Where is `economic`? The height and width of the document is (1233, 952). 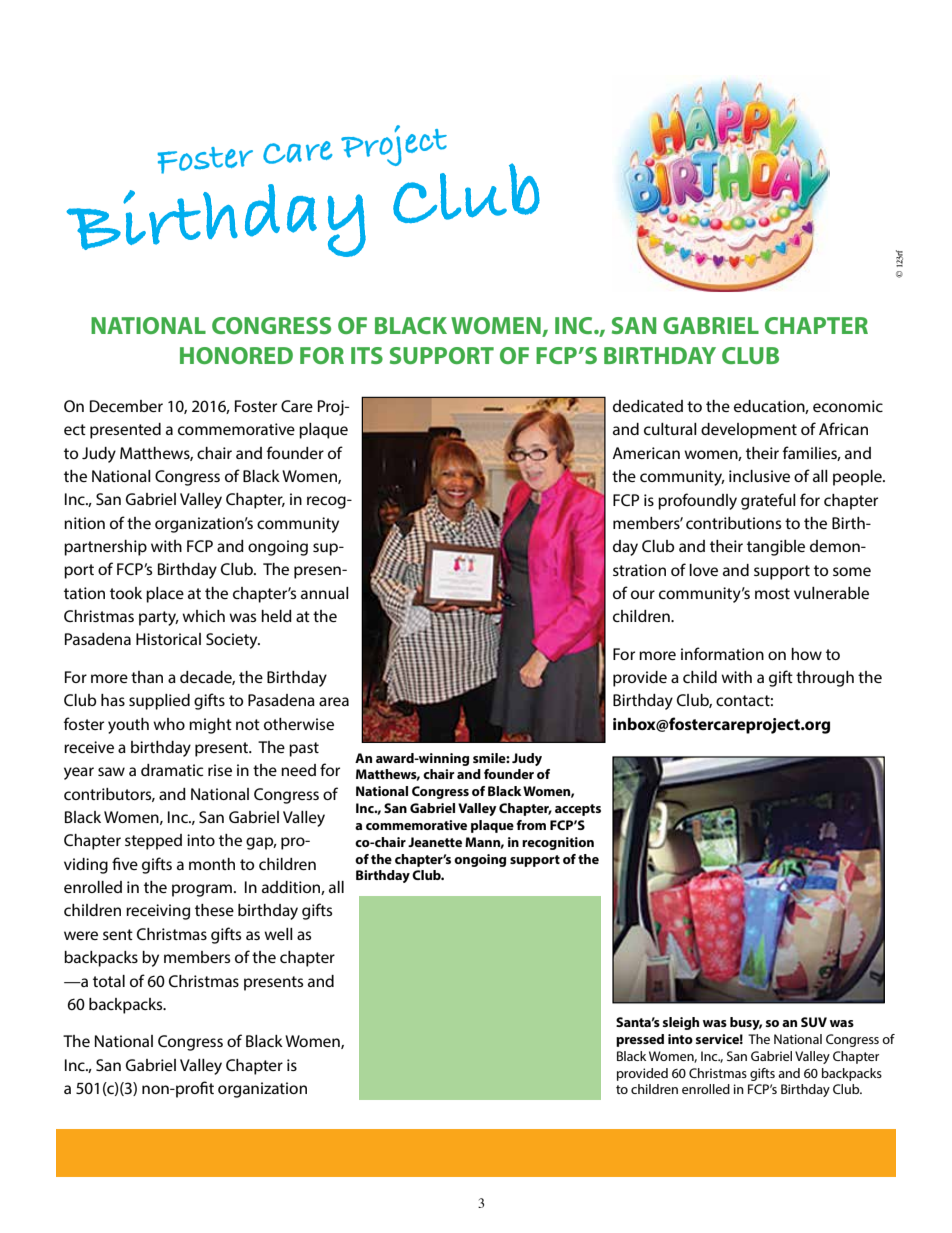 economic is located at coordinates (848, 406).
